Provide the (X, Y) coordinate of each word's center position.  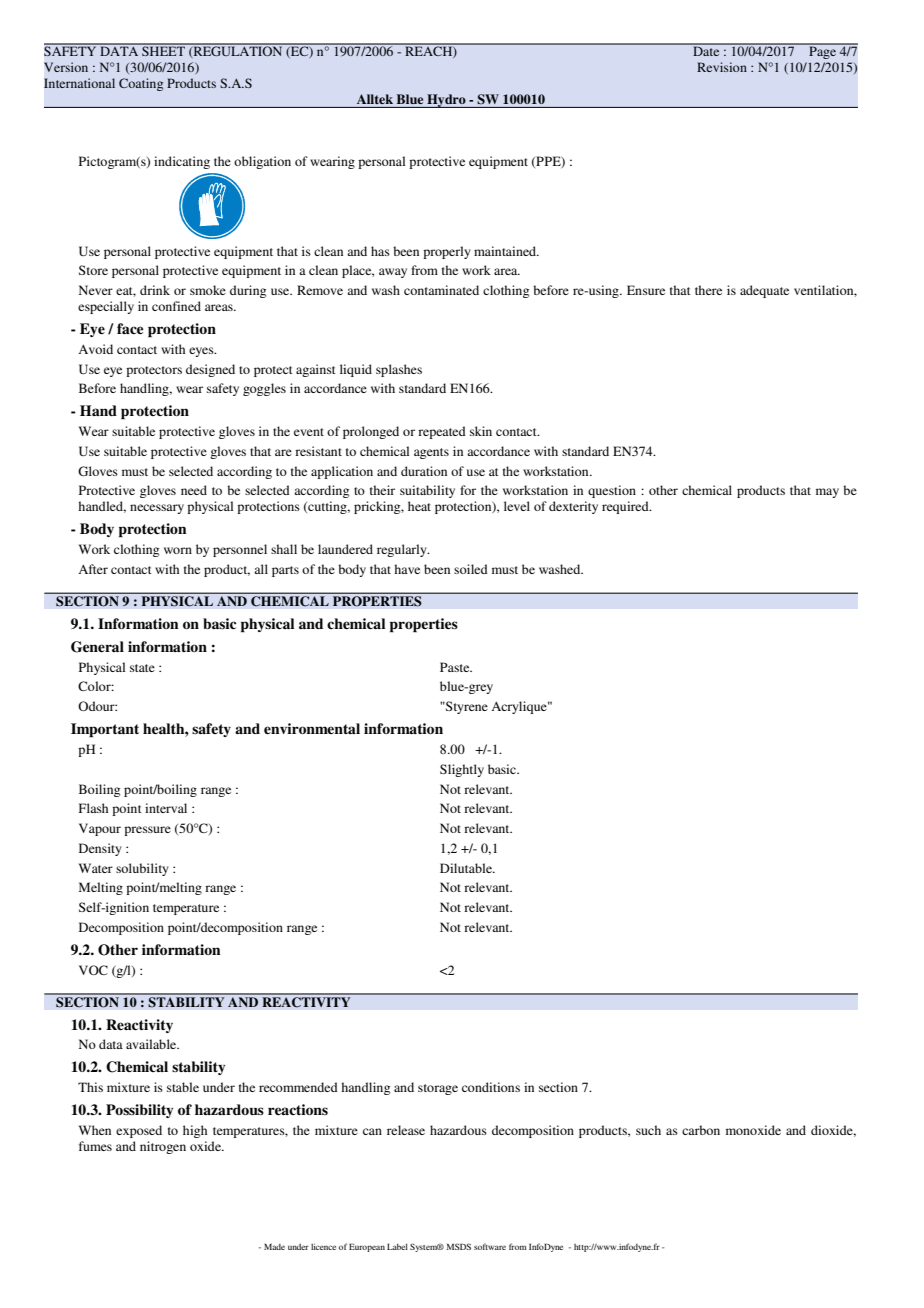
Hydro (446, 101)
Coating (141, 84)
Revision (722, 67)
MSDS (459, 1246)
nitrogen (163, 1147)
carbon (701, 1130)
